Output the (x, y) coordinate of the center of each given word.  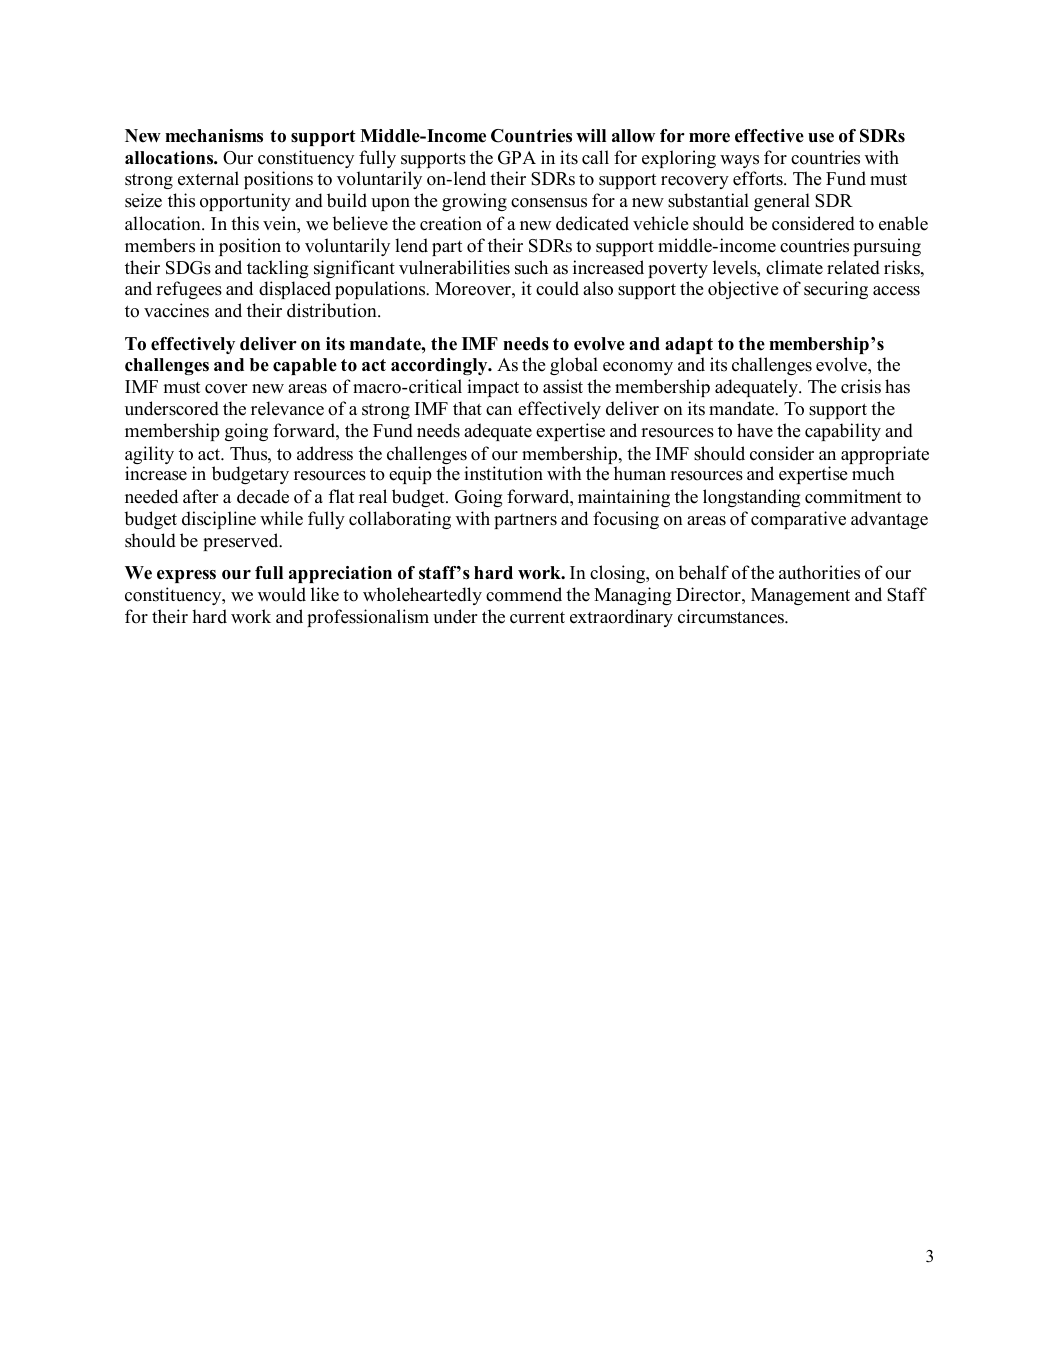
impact (493, 388)
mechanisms (214, 136)
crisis (861, 386)
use (821, 138)
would (282, 594)
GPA (517, 158)
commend (524, 594)
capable (305, 366)
